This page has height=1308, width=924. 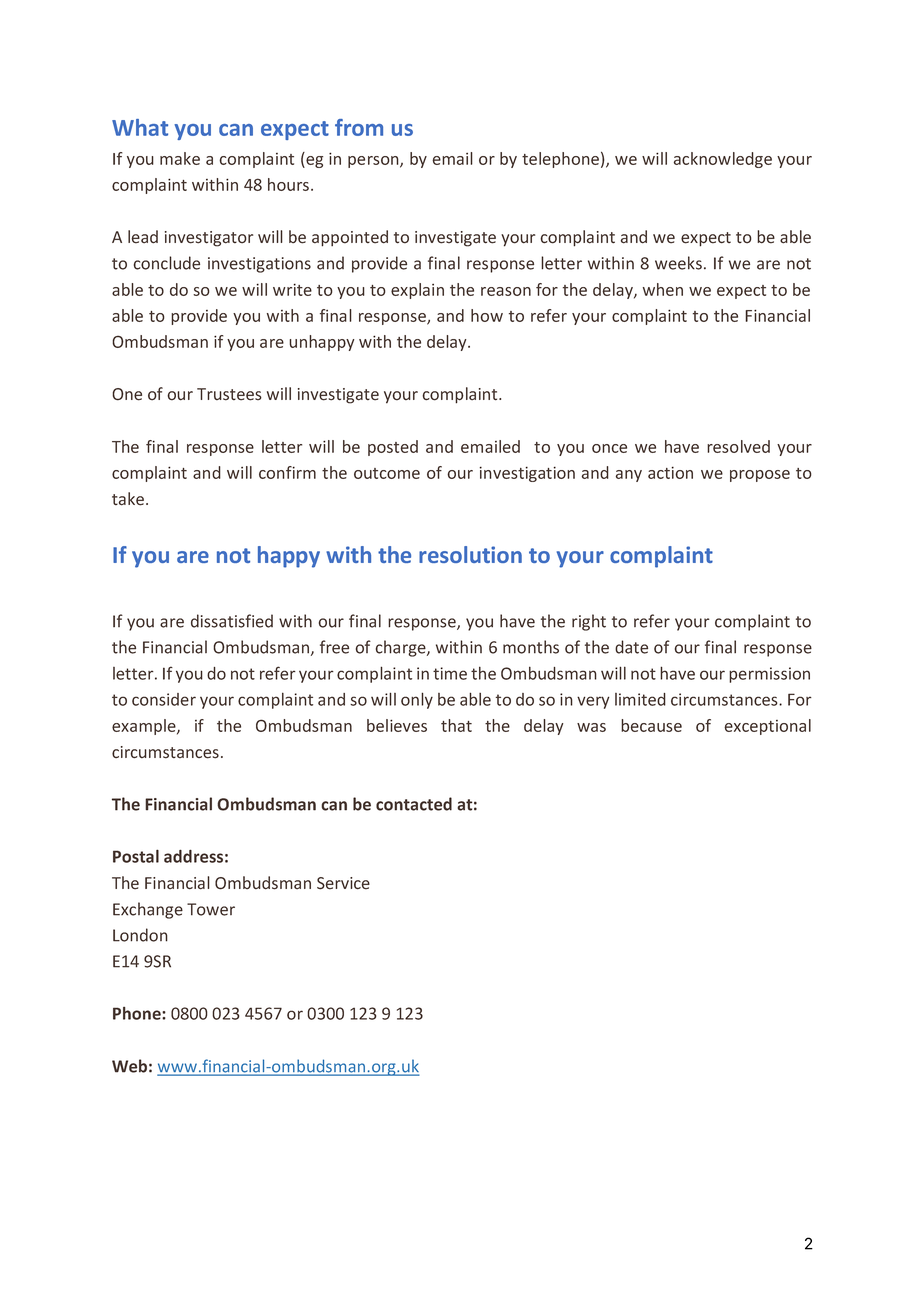 I want to click on because, so click(x=651, y=725).
